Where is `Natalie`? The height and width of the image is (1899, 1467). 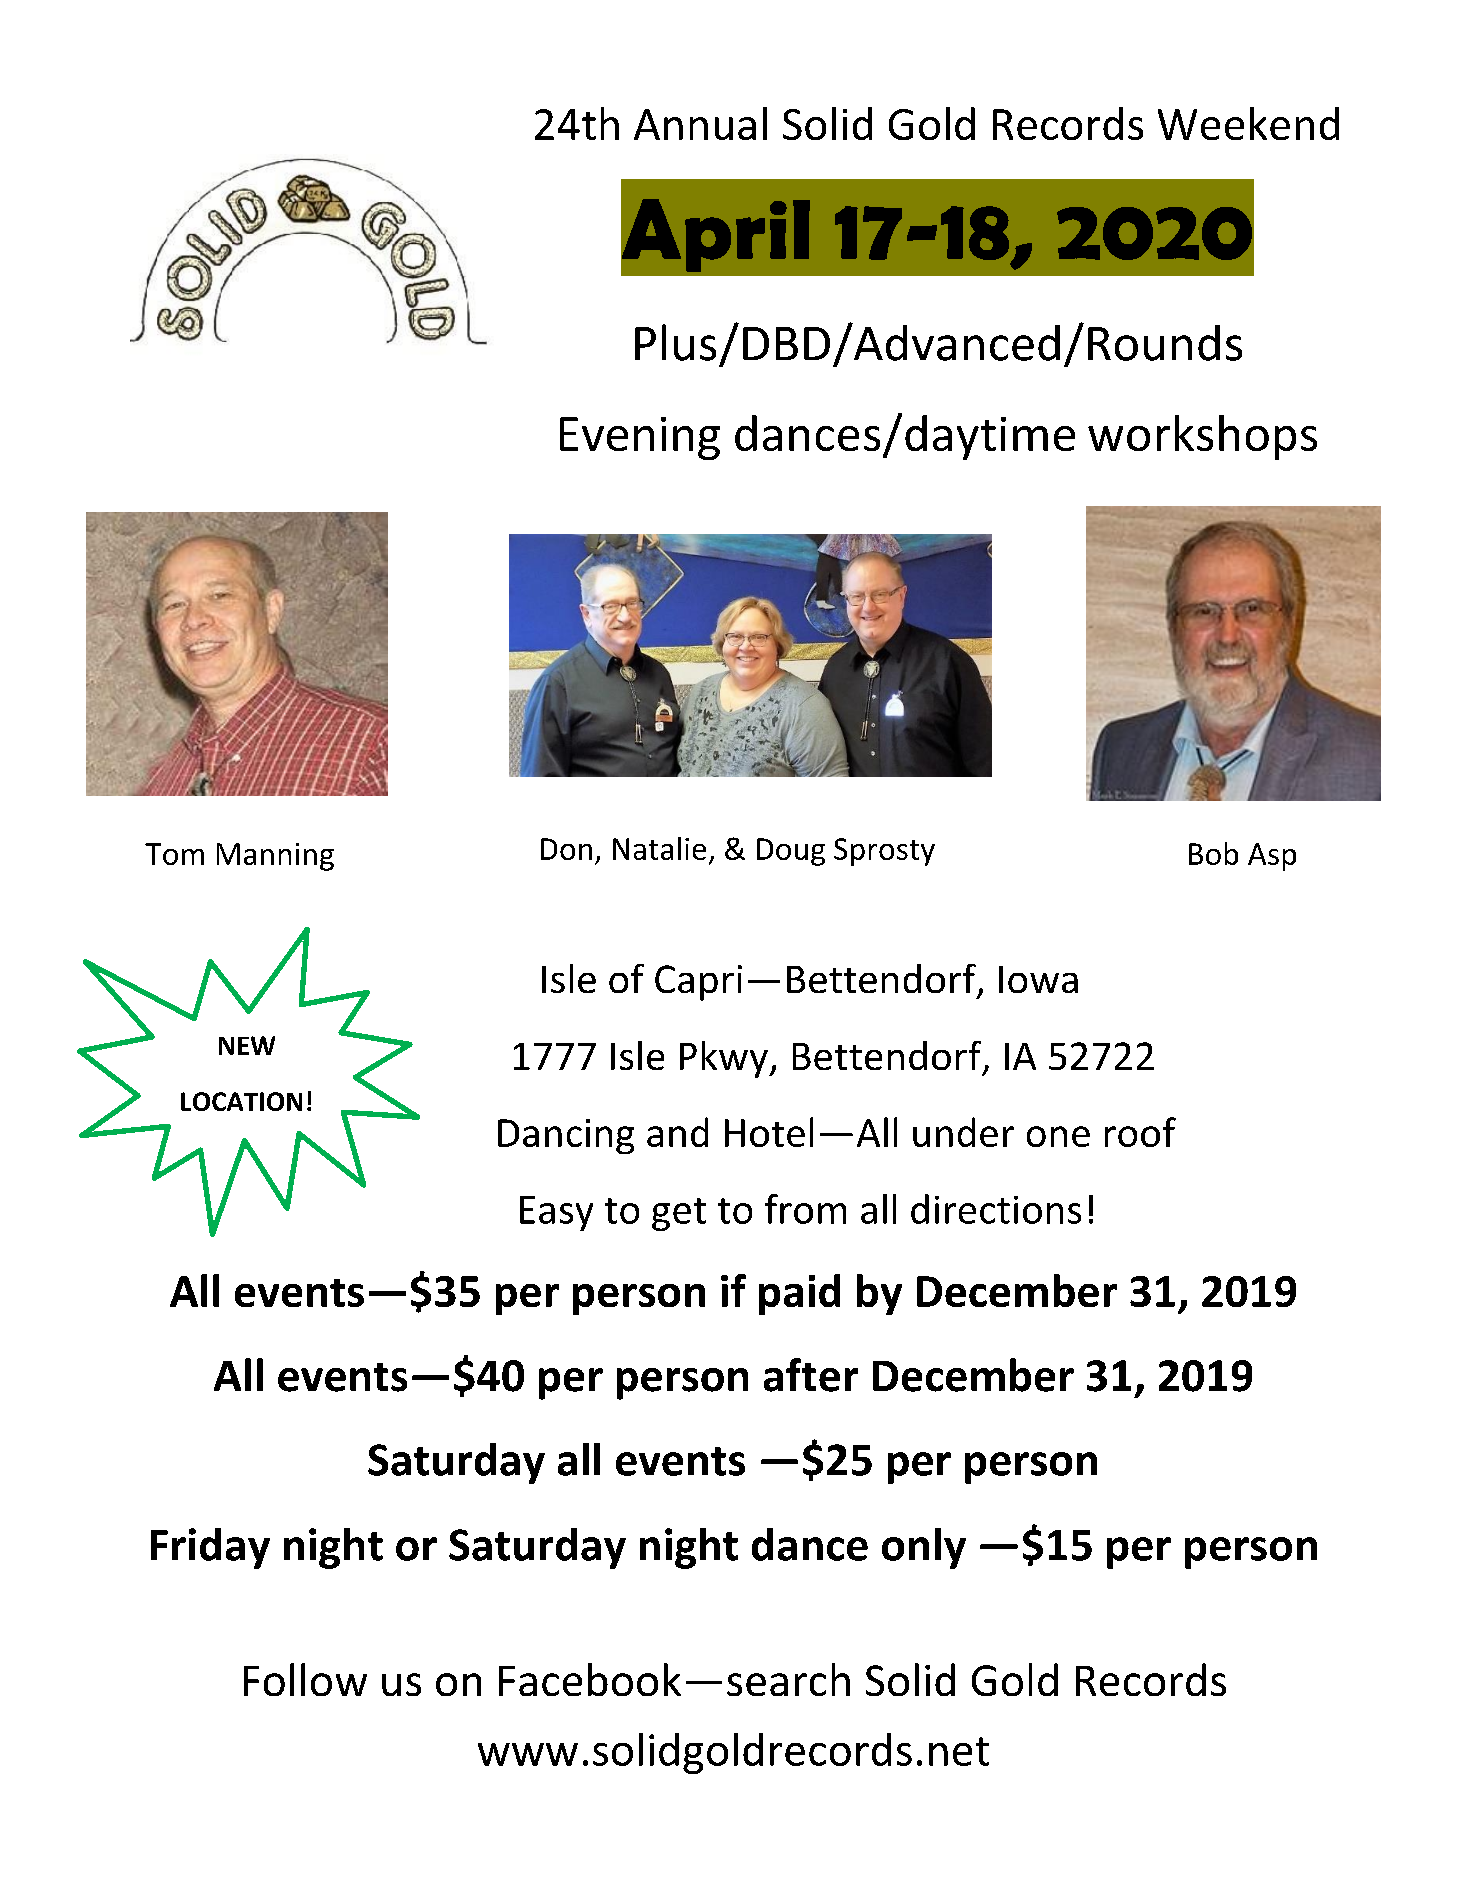 Natalie is located at coordinates (659, 848).
